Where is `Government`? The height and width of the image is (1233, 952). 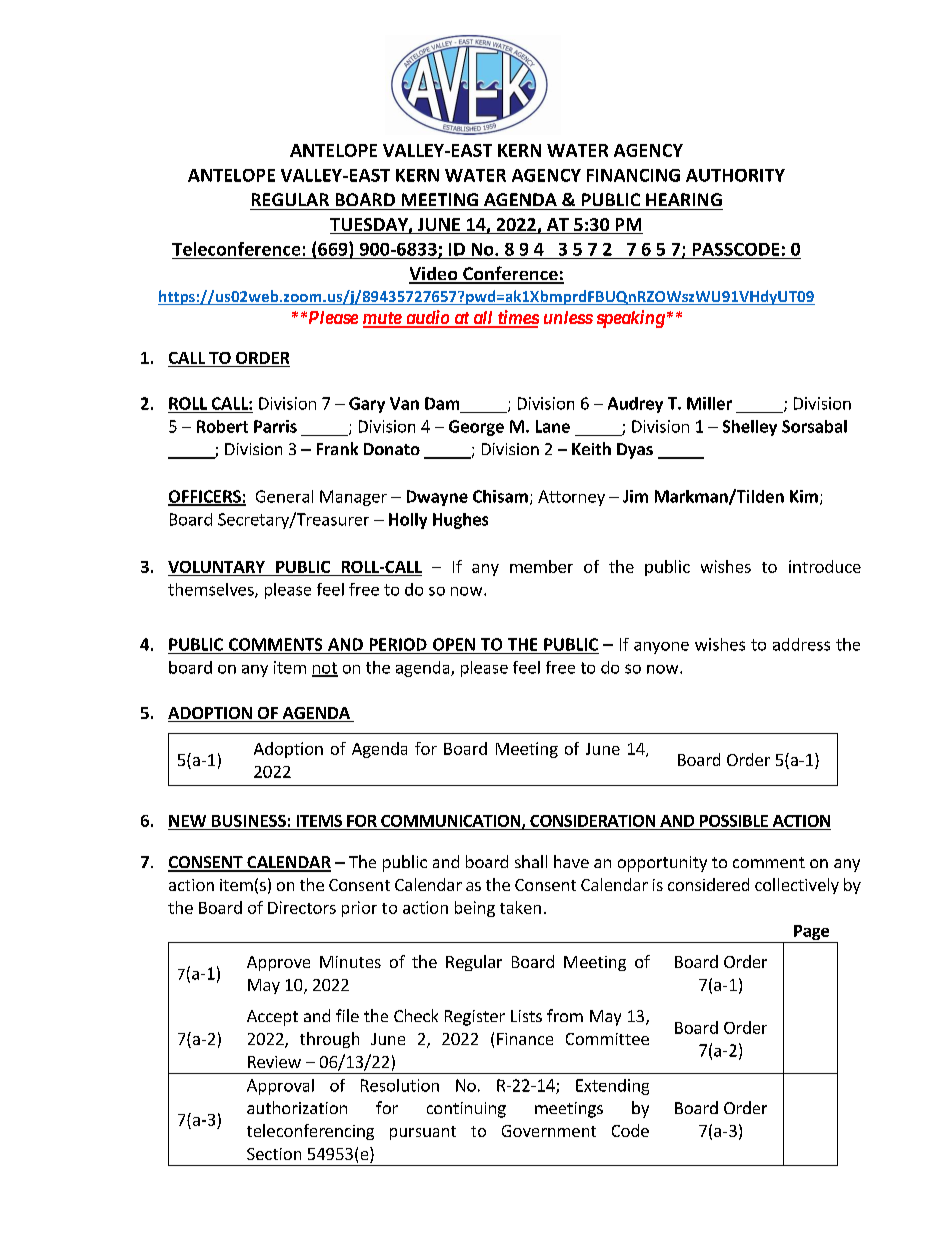 Government is located at coordinates (549, 1131).
